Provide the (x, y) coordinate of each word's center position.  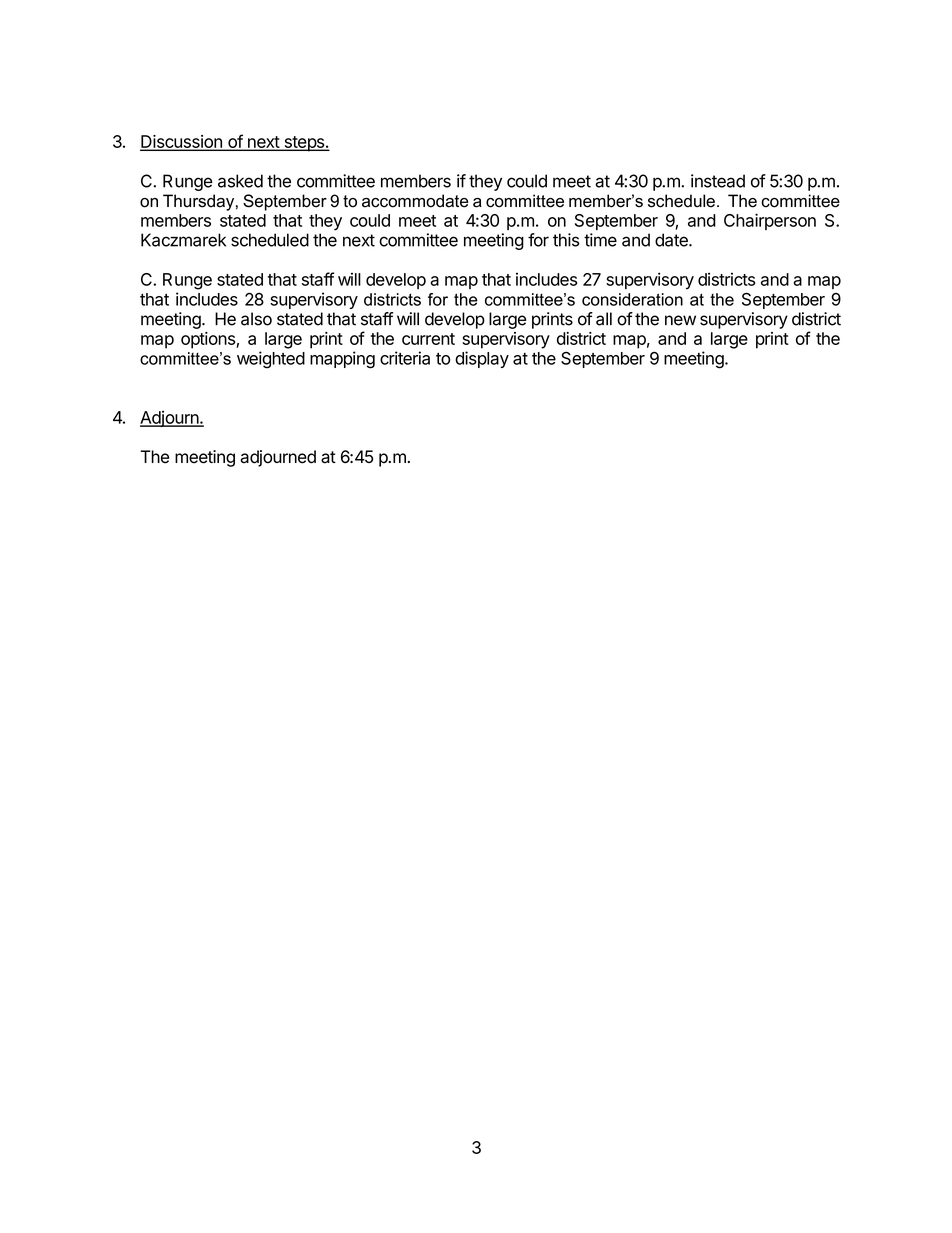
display (482, 359)
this (566, 240)
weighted (271, 360)
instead (718, 181)
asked (240, 181)
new (680, 320)
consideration (632, 299)
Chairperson (770, 221)
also (256, 319)
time (600, 240)
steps (304, 144)
